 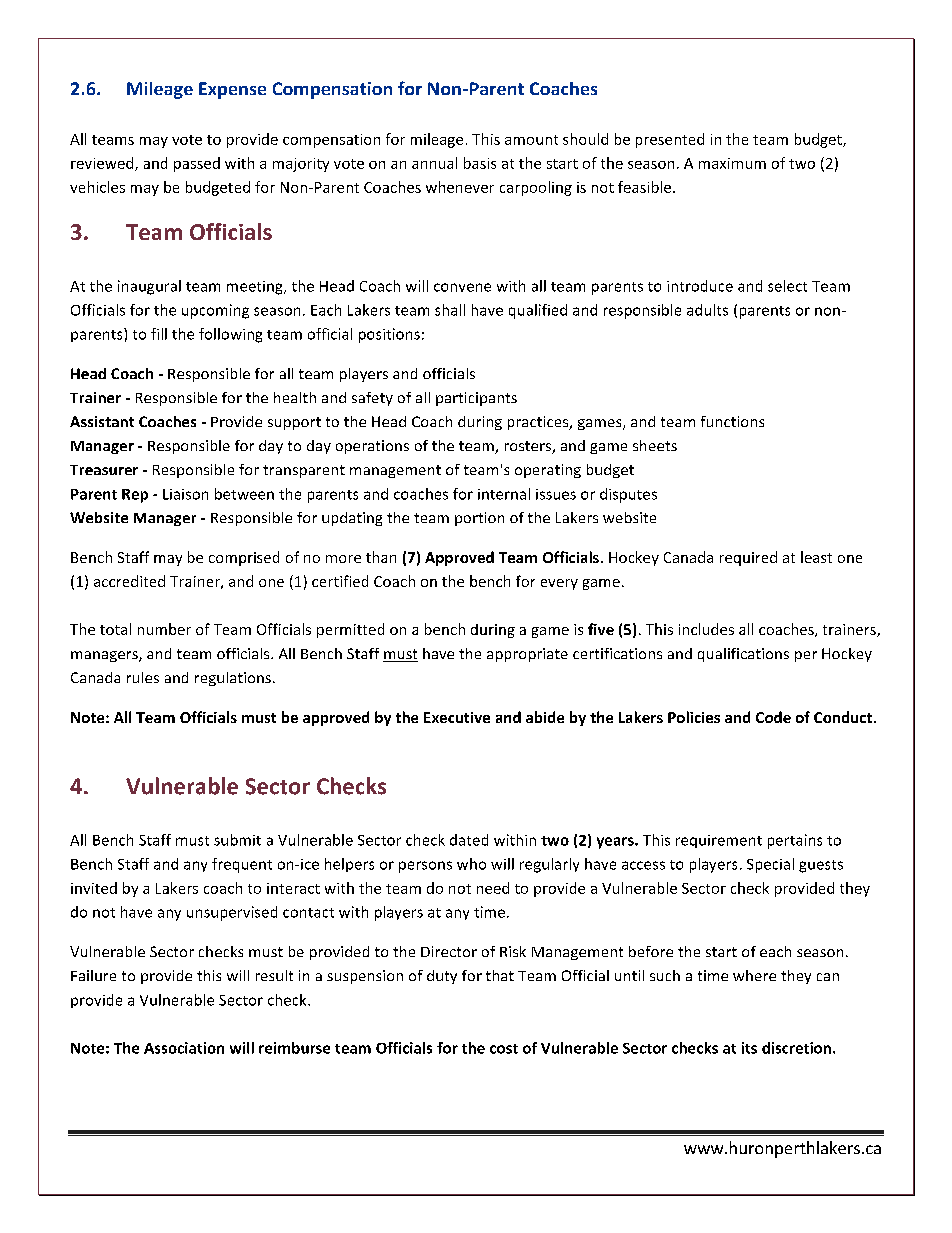 I want to click on basis, so click(x=480, y=163).
